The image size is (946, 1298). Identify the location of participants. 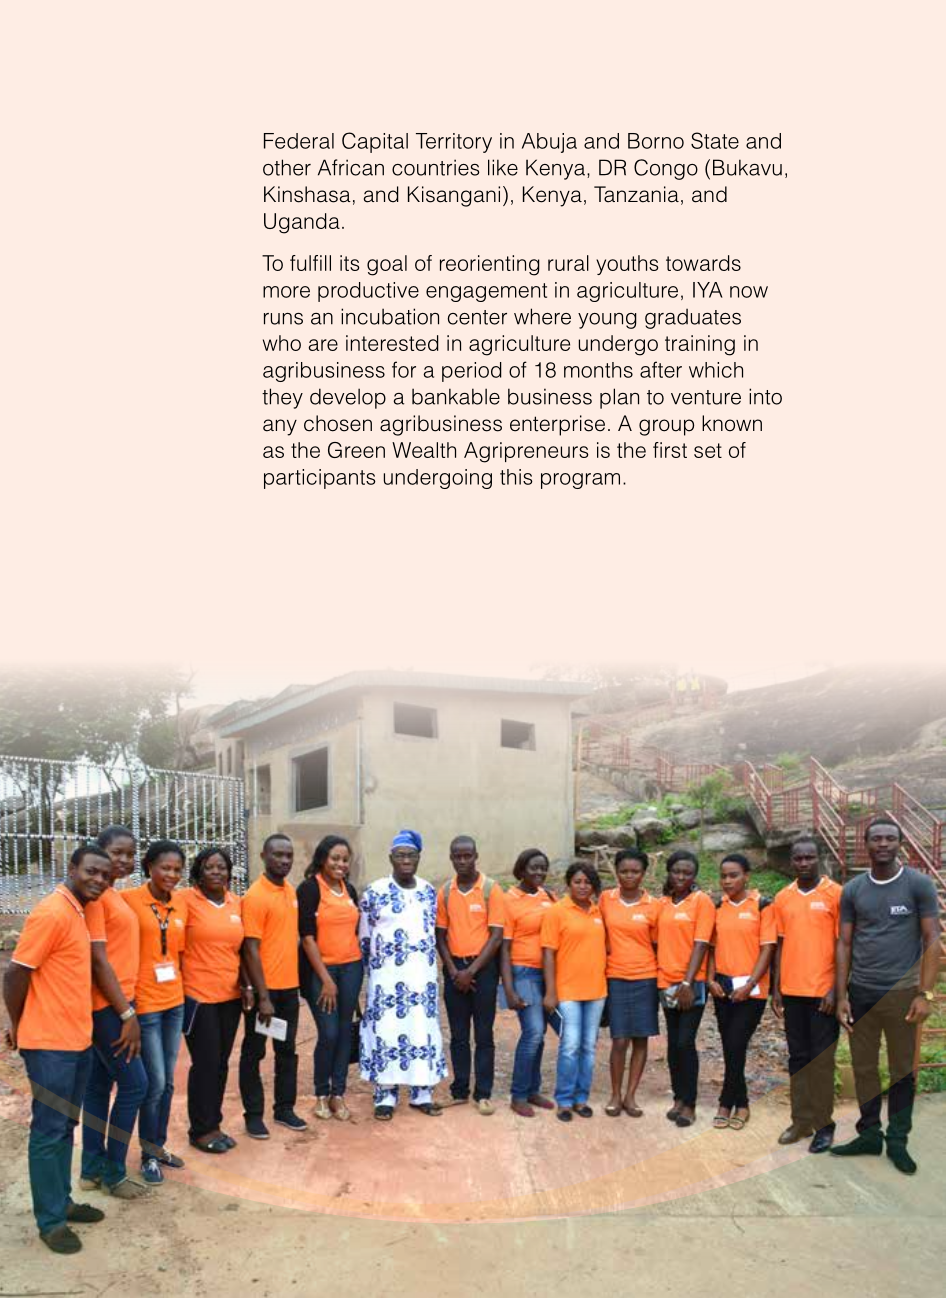
(320, 479).
